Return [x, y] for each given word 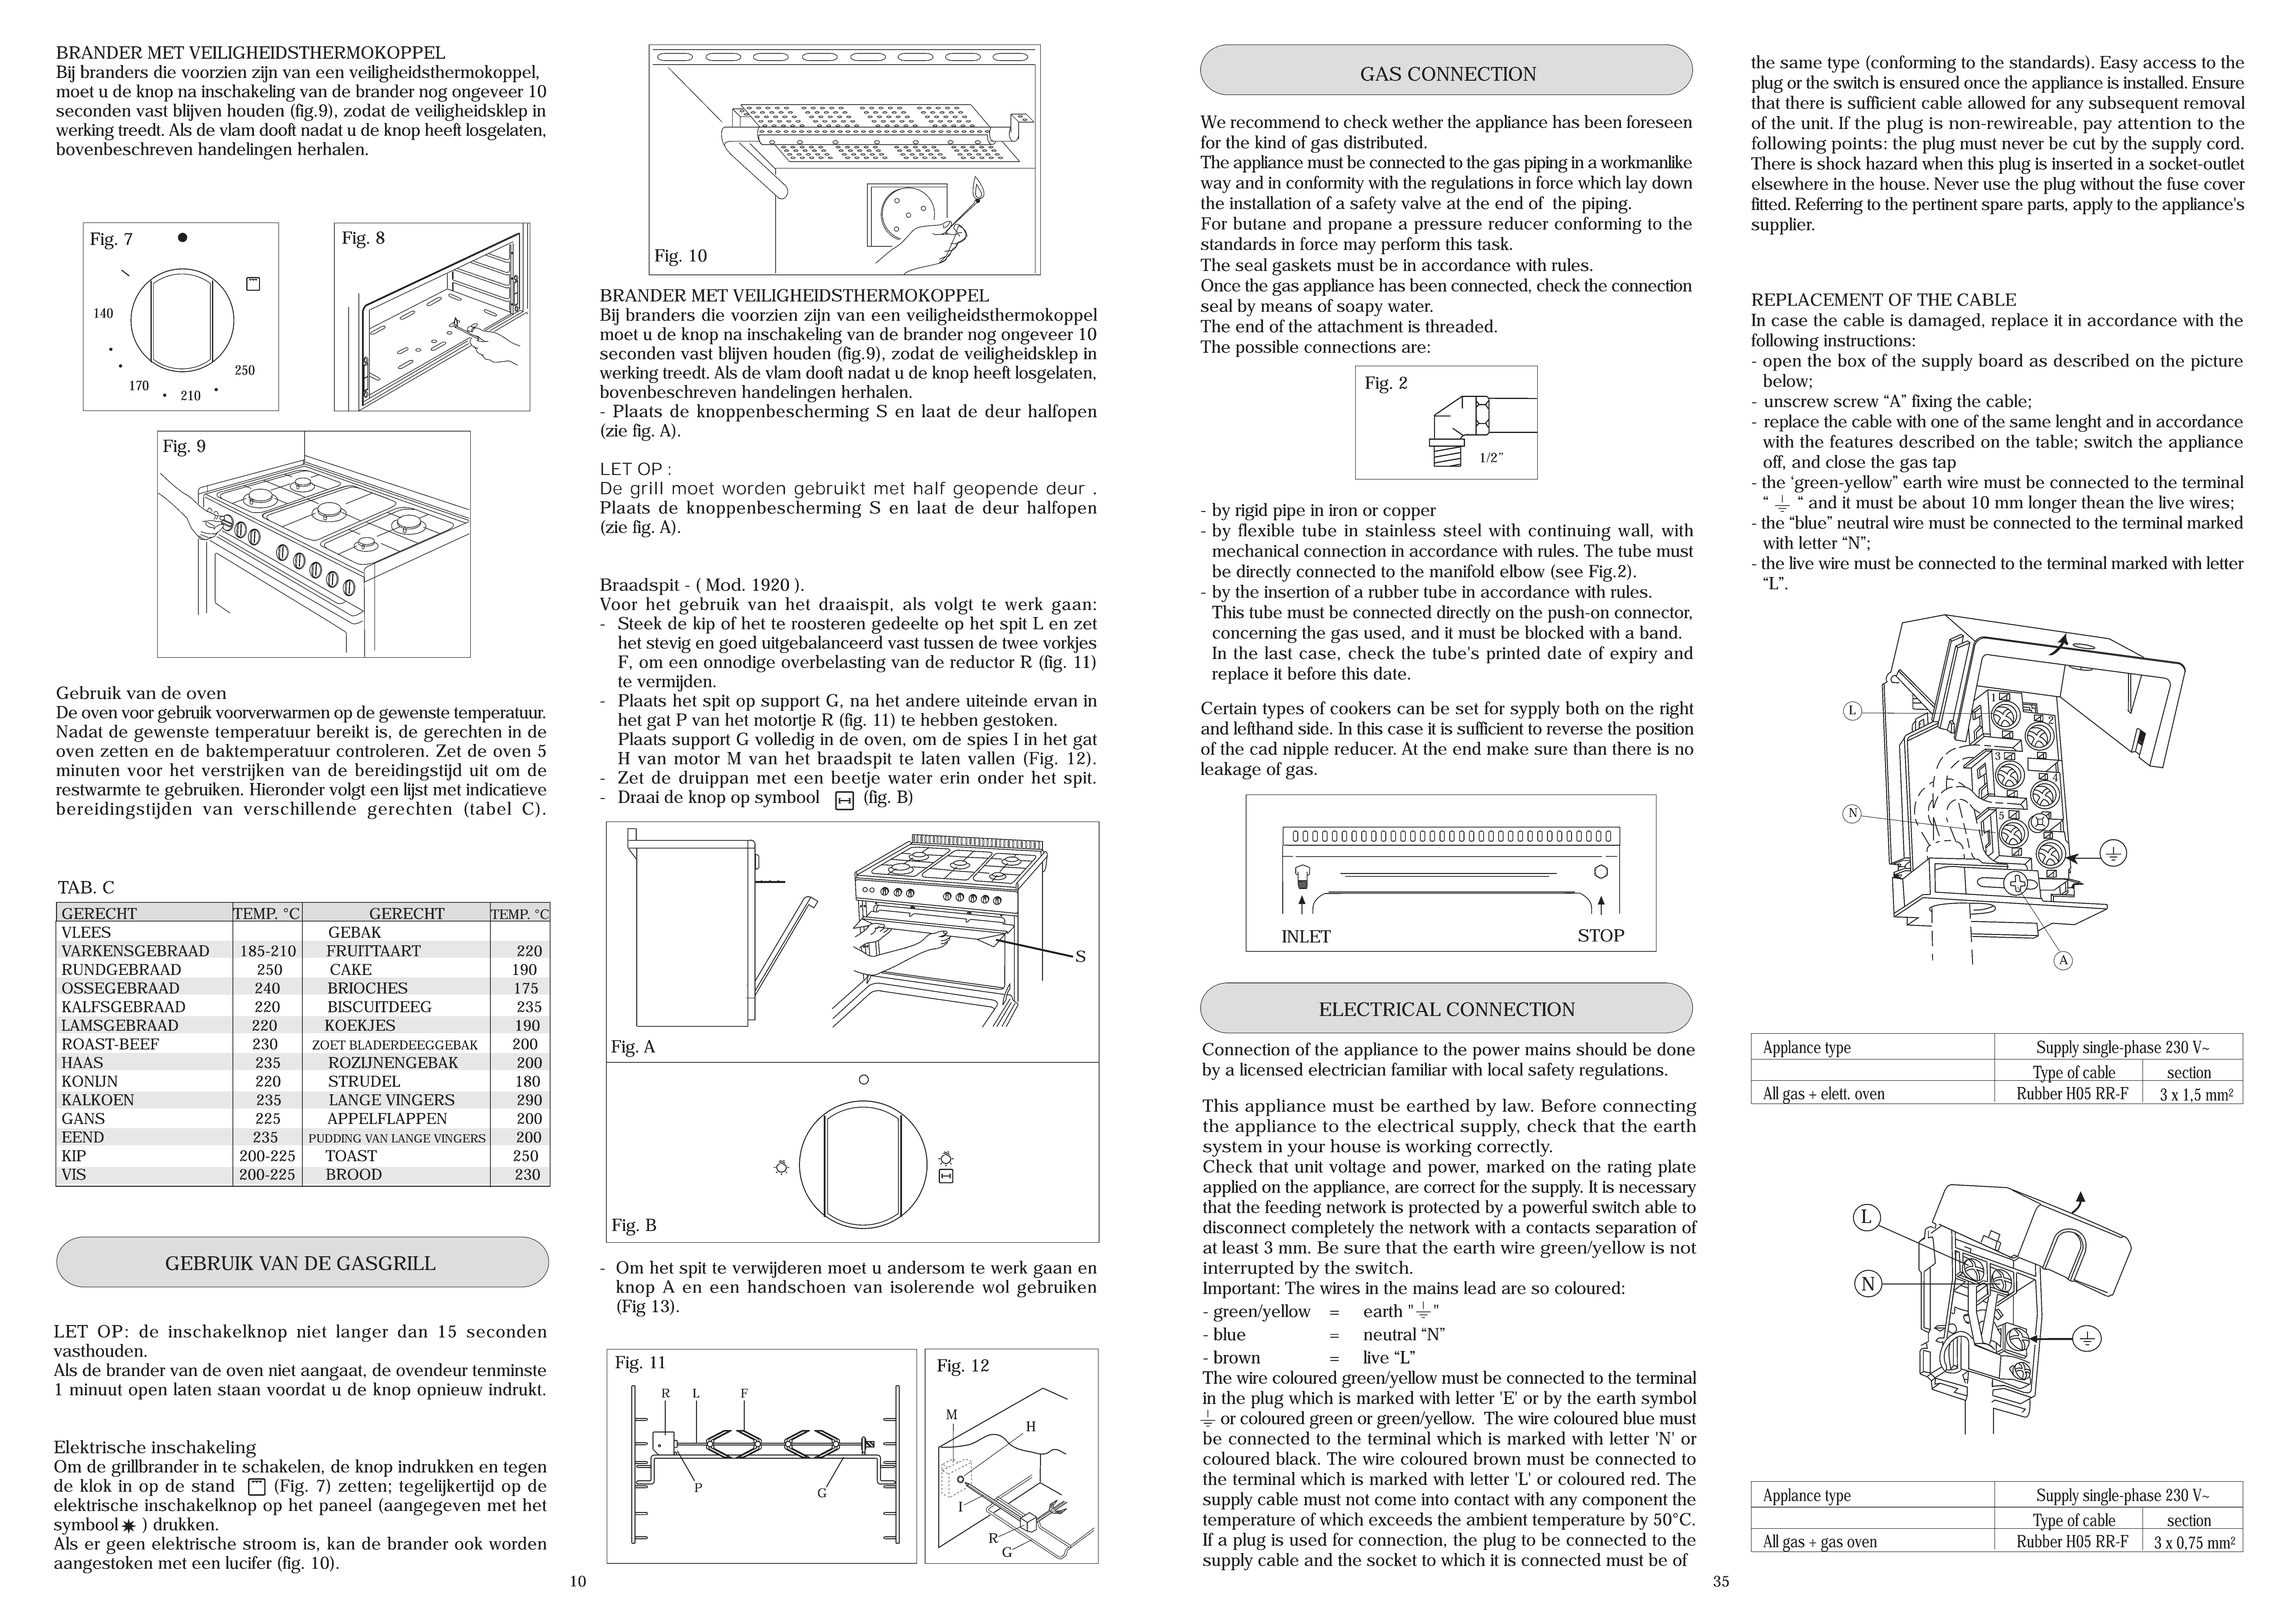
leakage [1231, 771]
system [1232, 1149]
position [1665, 730]
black [1298, 1458]
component [1625, 1502]
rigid [1251, 512]
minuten [88, 770]
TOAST [351, 1156]
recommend [1275, 121]
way [1216, 186]
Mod [725, 584]
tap [1944, 464]
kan [341, 1543]
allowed [1997, 102]
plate [1677, 1168]
